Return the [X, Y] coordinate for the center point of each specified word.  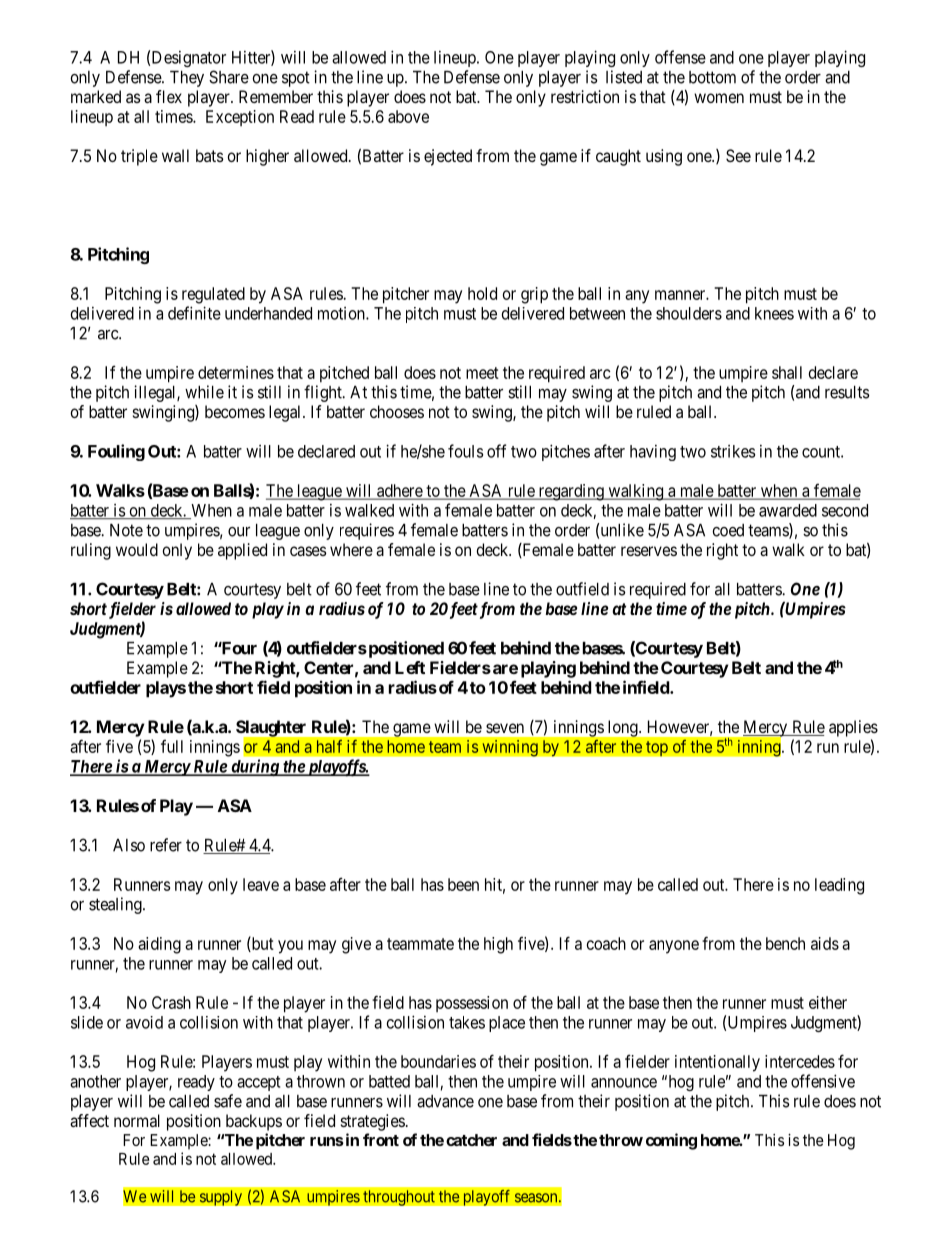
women [719, 98]
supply [220, 1198]
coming [671, 1141]
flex [169, 96]
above [408, 116]
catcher [471, 1140]
